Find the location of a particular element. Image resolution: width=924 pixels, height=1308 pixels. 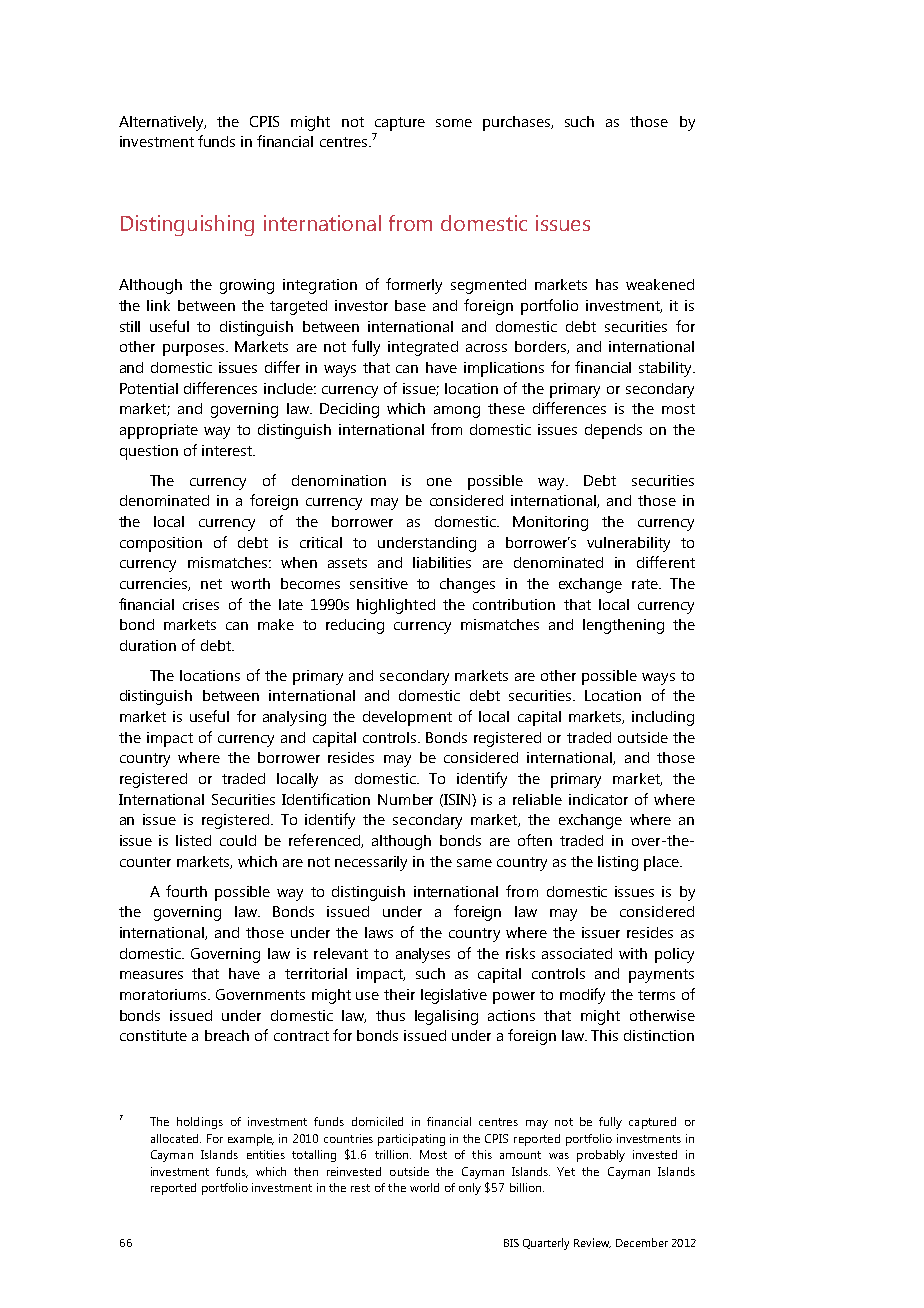

depends is located at coordinates (613, 431).
